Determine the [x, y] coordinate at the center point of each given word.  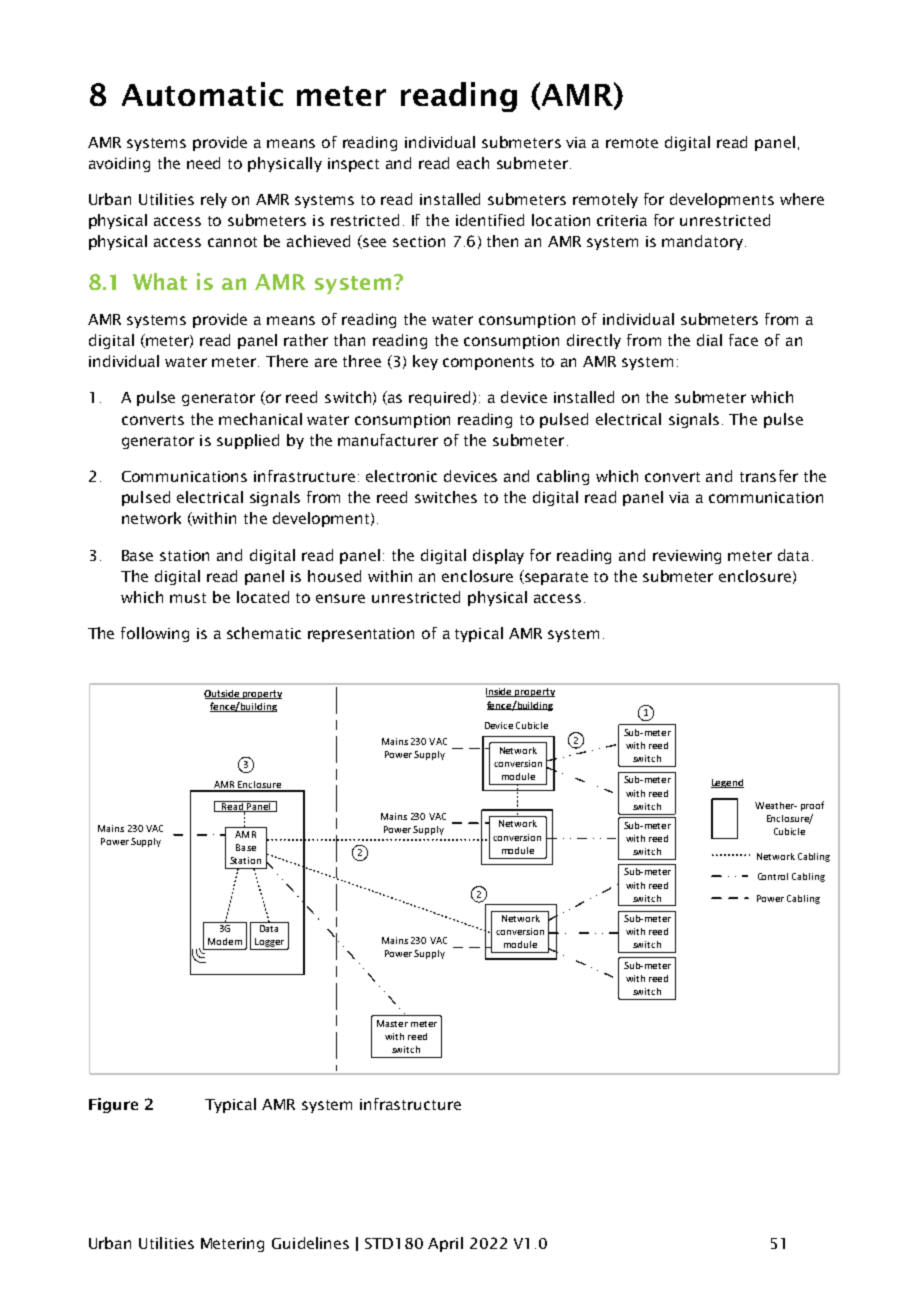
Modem [225, 941]
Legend [727, 783]
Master [392, 1023]
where [802, 199]
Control [773, 876]
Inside [500, 692]
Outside [223, 694]
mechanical [260, 419]
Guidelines [310, 1243]
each [473, 163]
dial [709, 340]
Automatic [202, 94]
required [439, 398]
